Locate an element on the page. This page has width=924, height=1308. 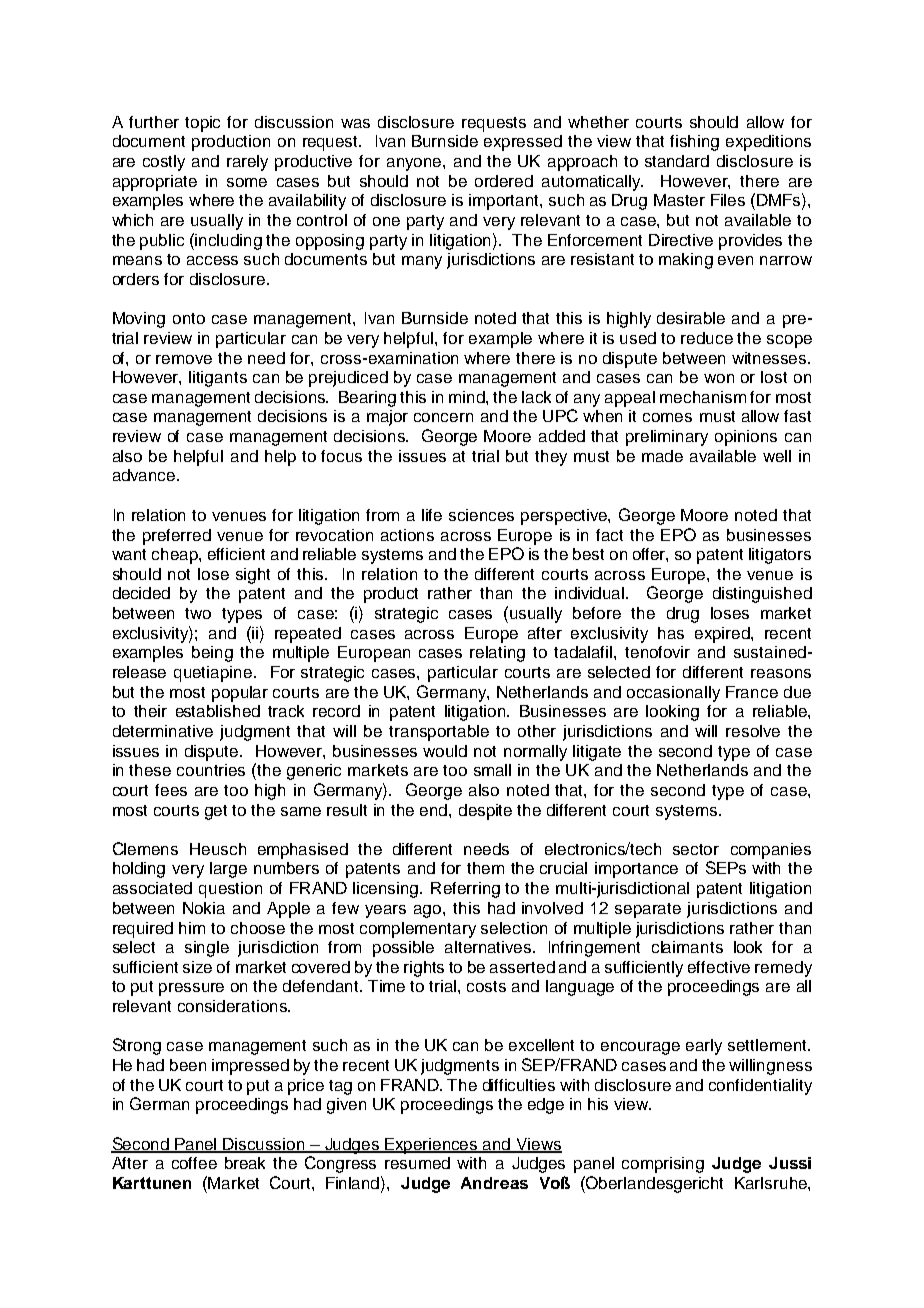
relating is located at coordinates (497, 654).
